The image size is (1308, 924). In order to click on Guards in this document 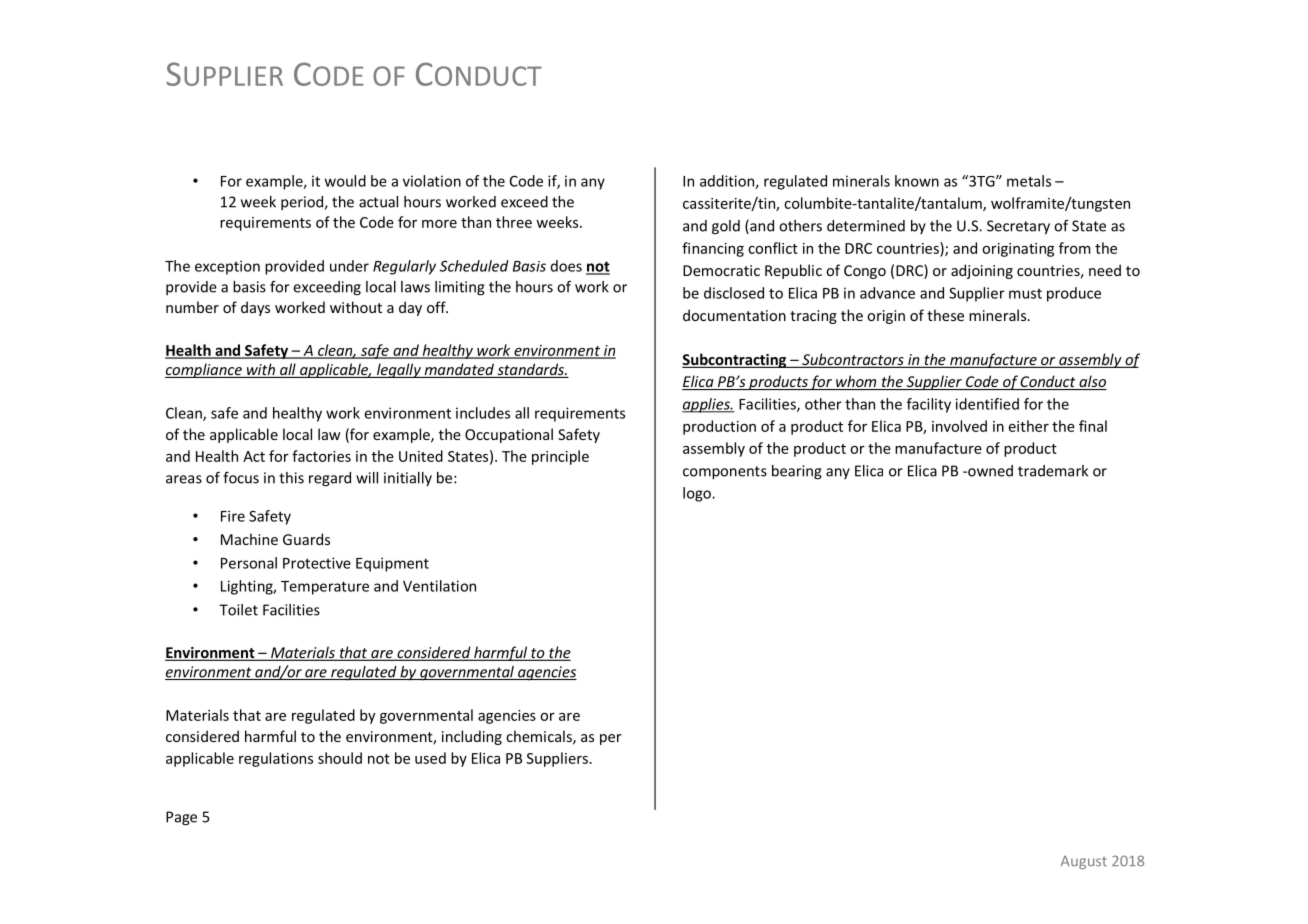, I will do `click(306, 539)`.
